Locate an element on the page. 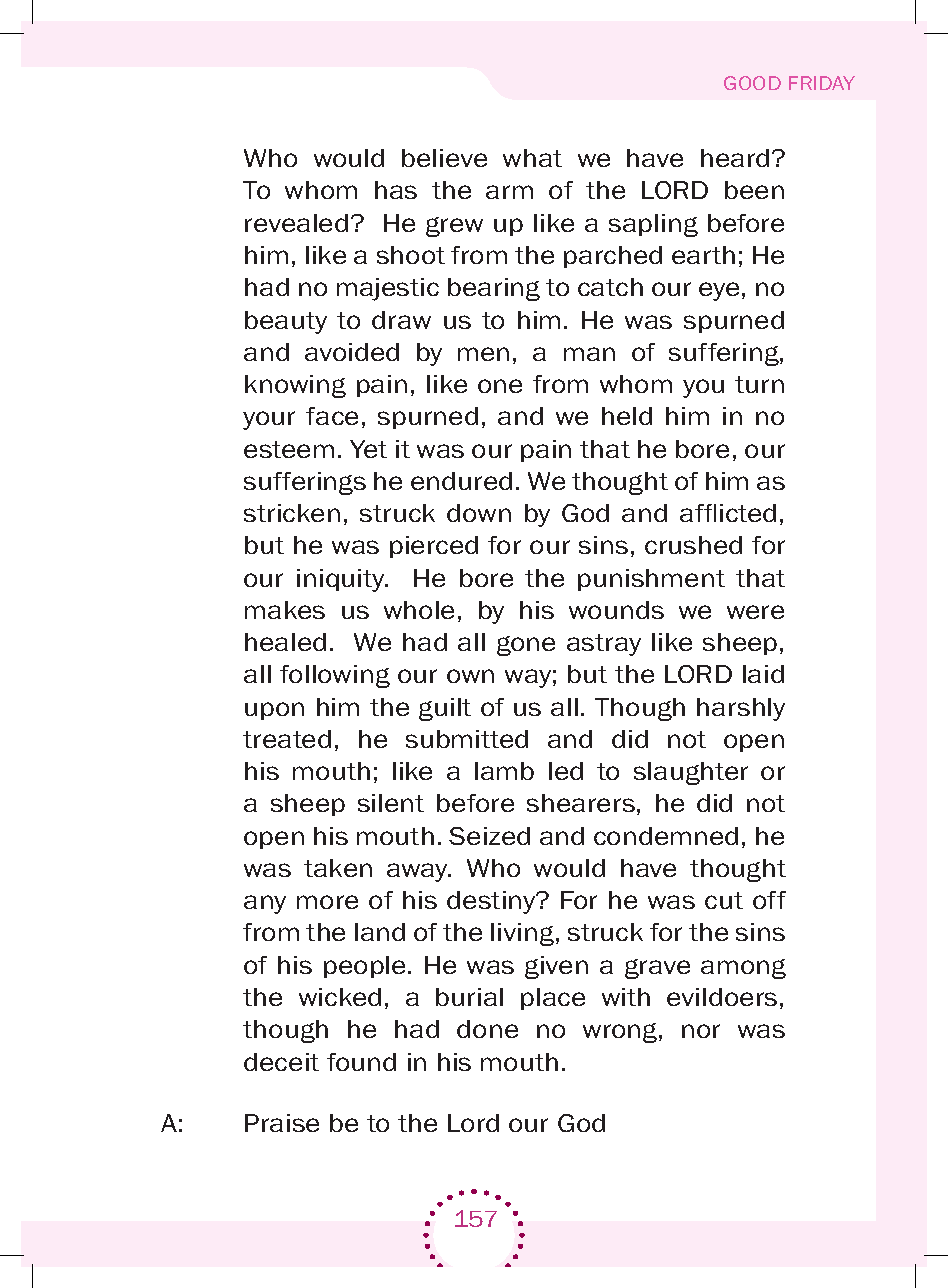 This page has width=948, height=1288. gone is located at coordinates (526, 646).
